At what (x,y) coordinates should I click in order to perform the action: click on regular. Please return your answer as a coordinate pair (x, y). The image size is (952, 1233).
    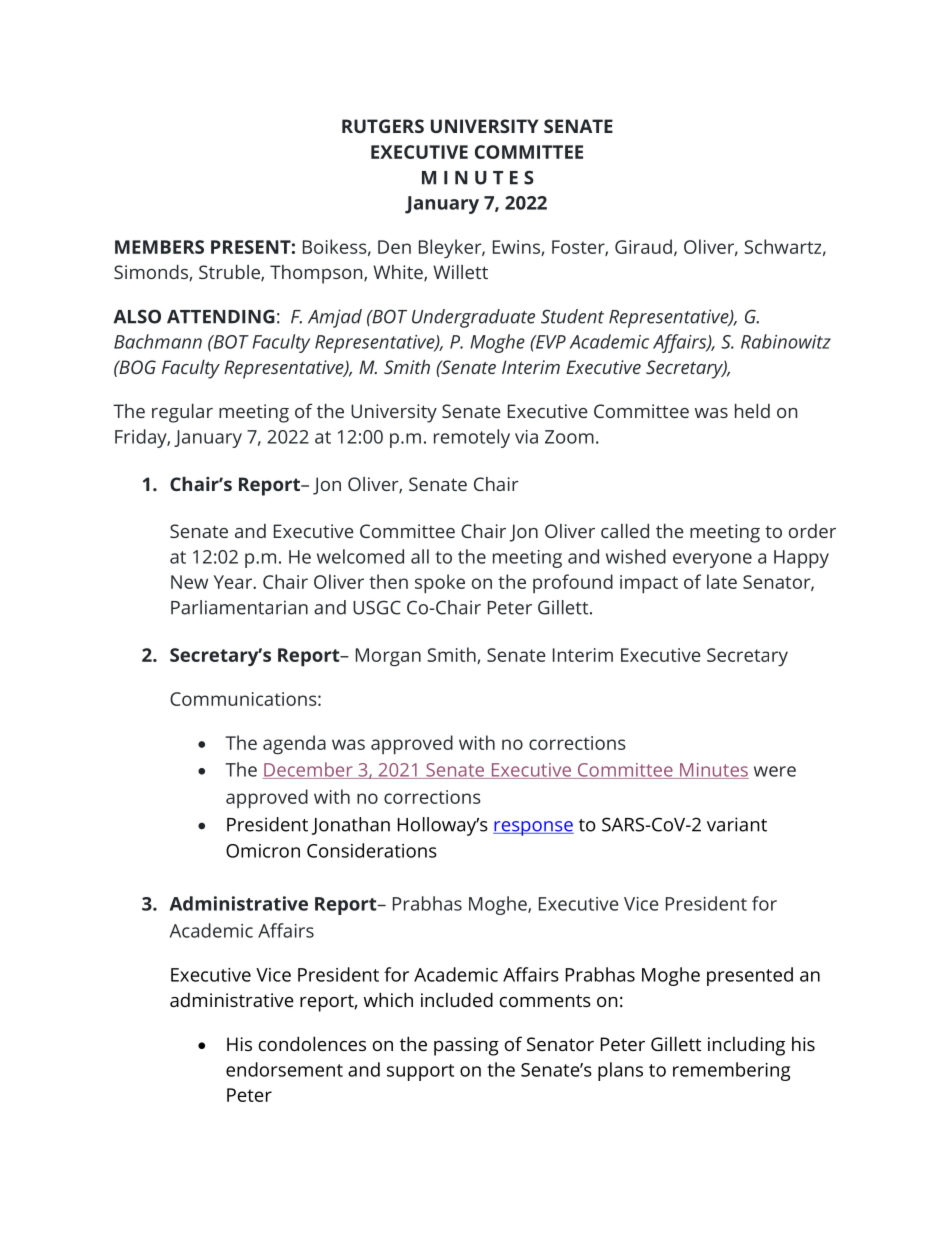
    Looking at the image, I should click on (182, 413).
